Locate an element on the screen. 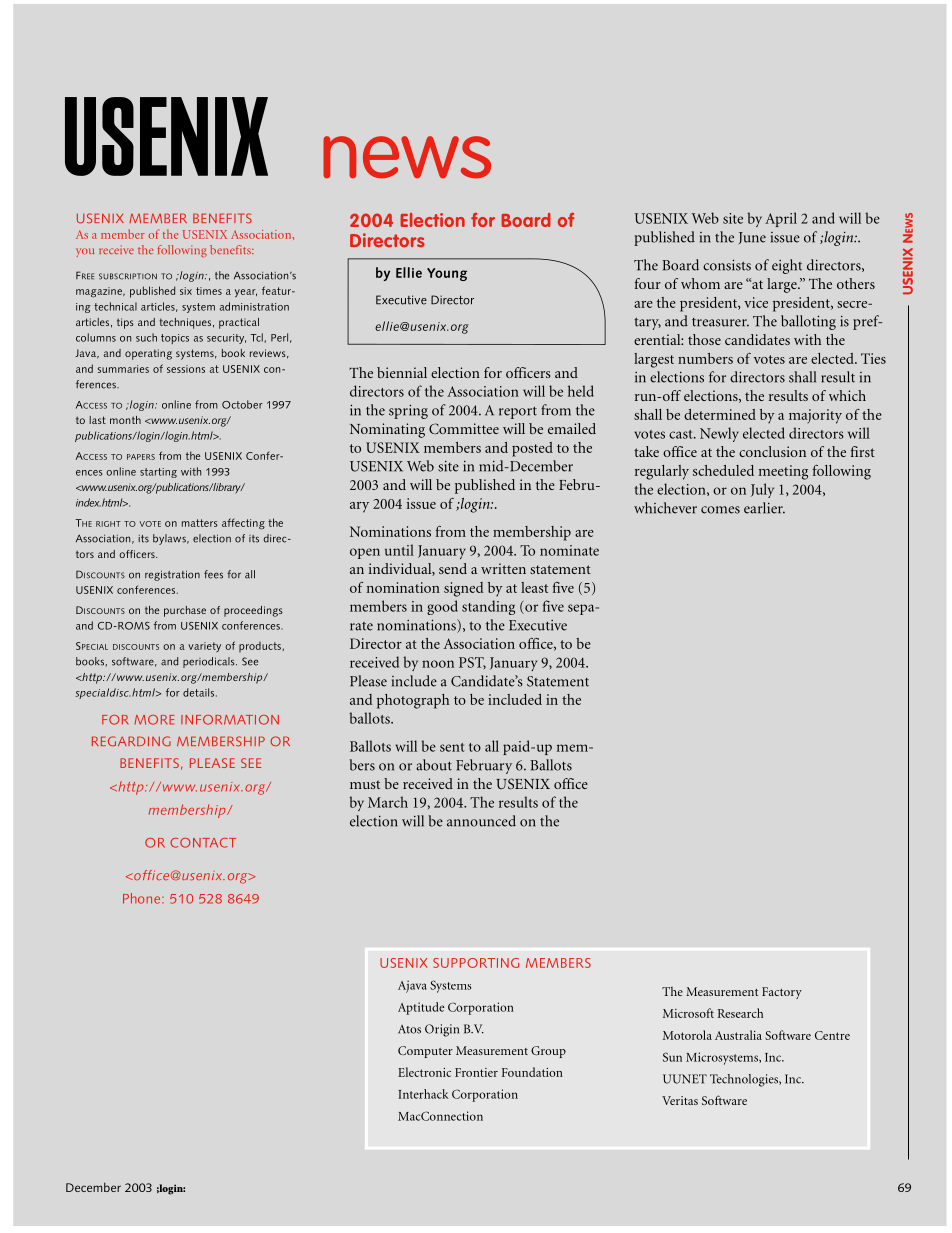 The width and height of the screenshot is (952, 1233). CONTACT is located at coordinates (203, 843).
